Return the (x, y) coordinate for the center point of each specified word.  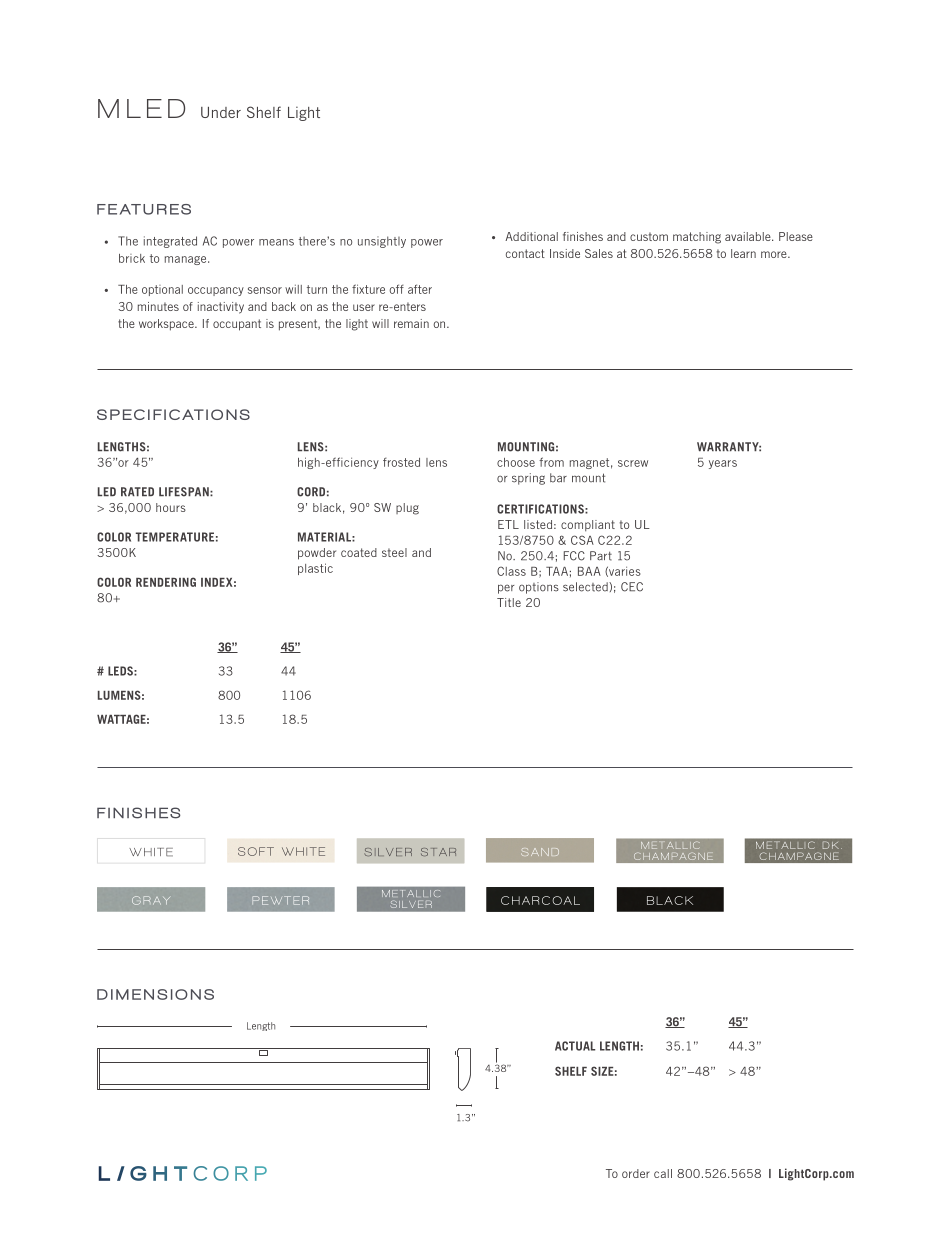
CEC (632, 587)
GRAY (151, 900)
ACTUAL (575, 1046)
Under (221, 112)
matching (697, 238)
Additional (531, 236)
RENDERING (166, 582)
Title (509, 602)
